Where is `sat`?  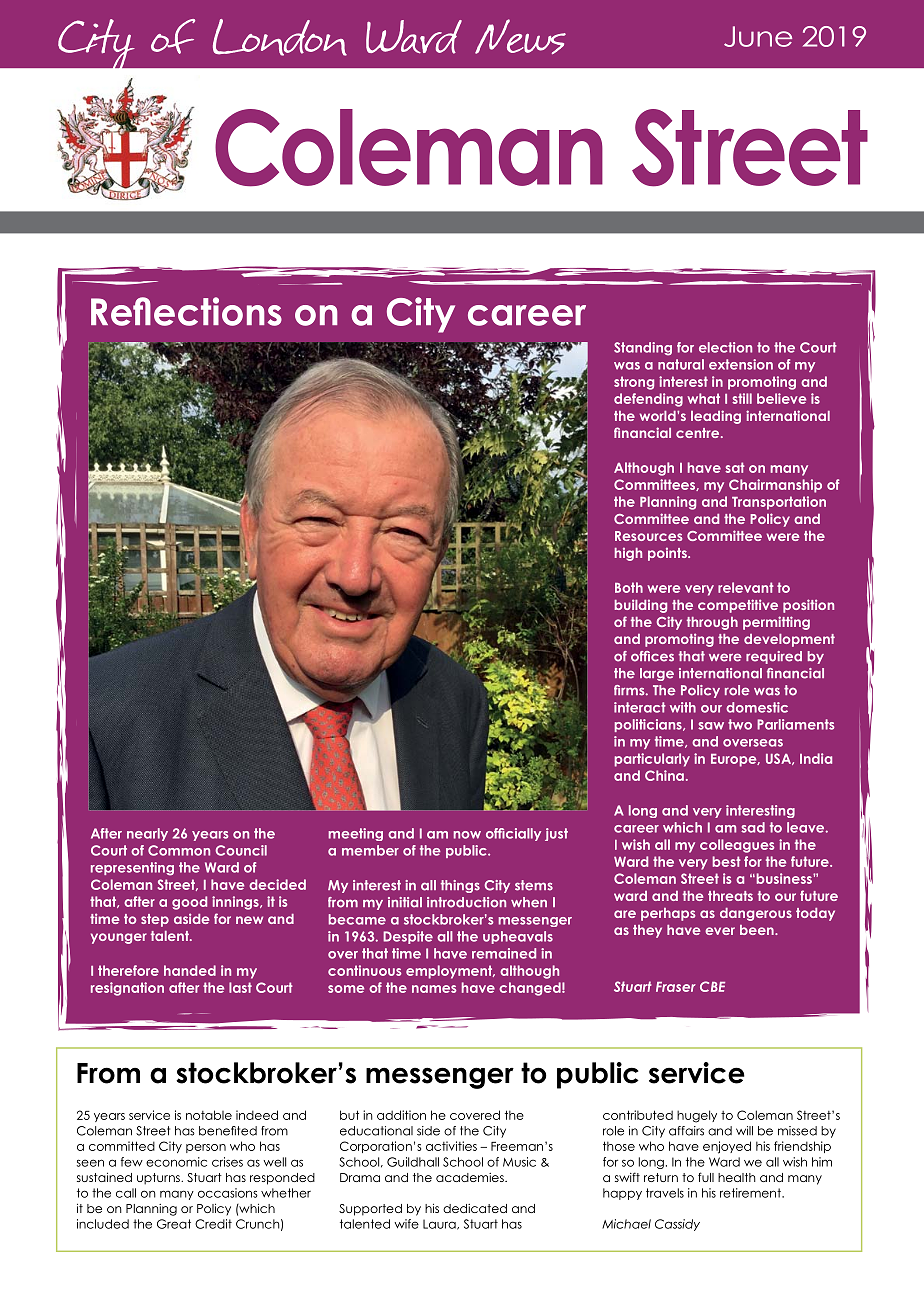
sat is located at coordinates (735, 467).
